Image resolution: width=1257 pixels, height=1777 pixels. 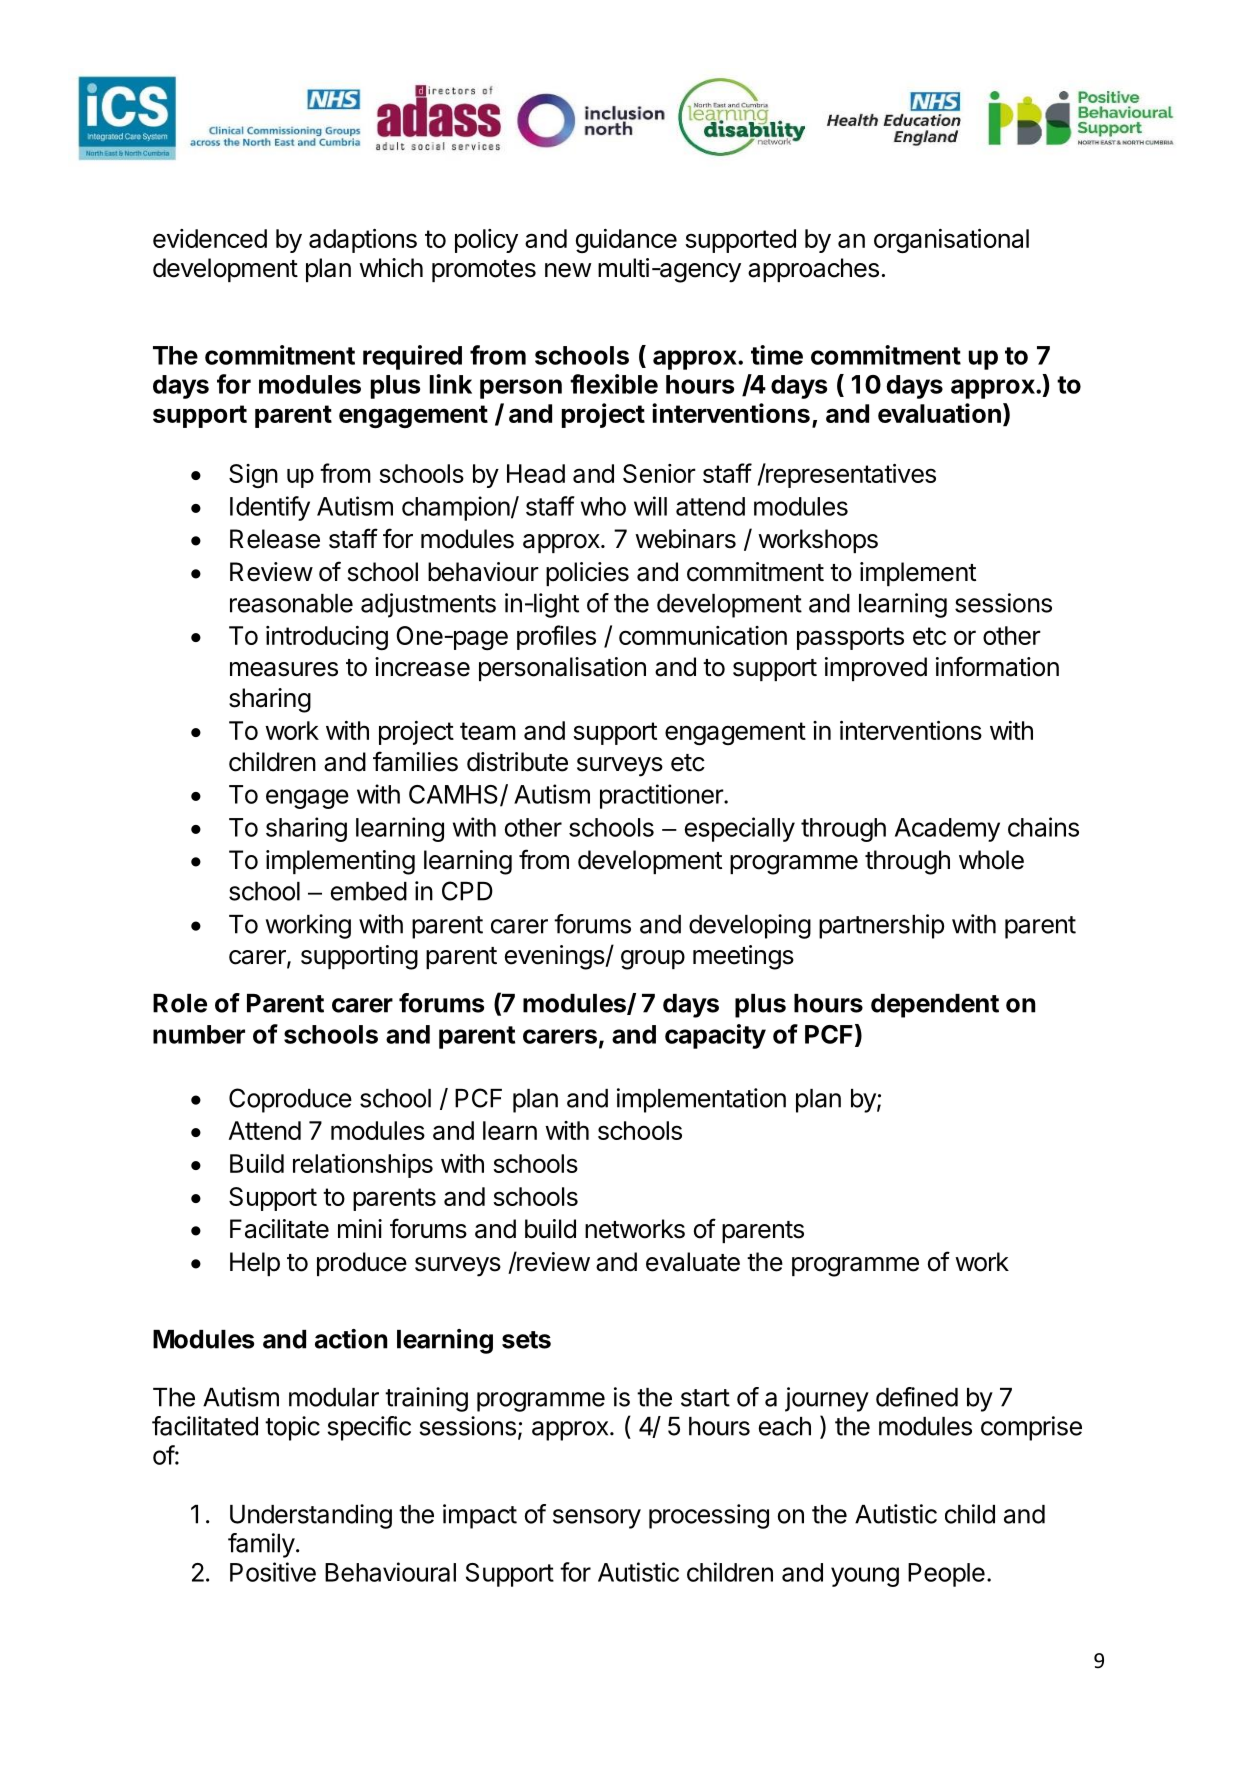 I want to click on partnership, so click(x=881, y=926).
